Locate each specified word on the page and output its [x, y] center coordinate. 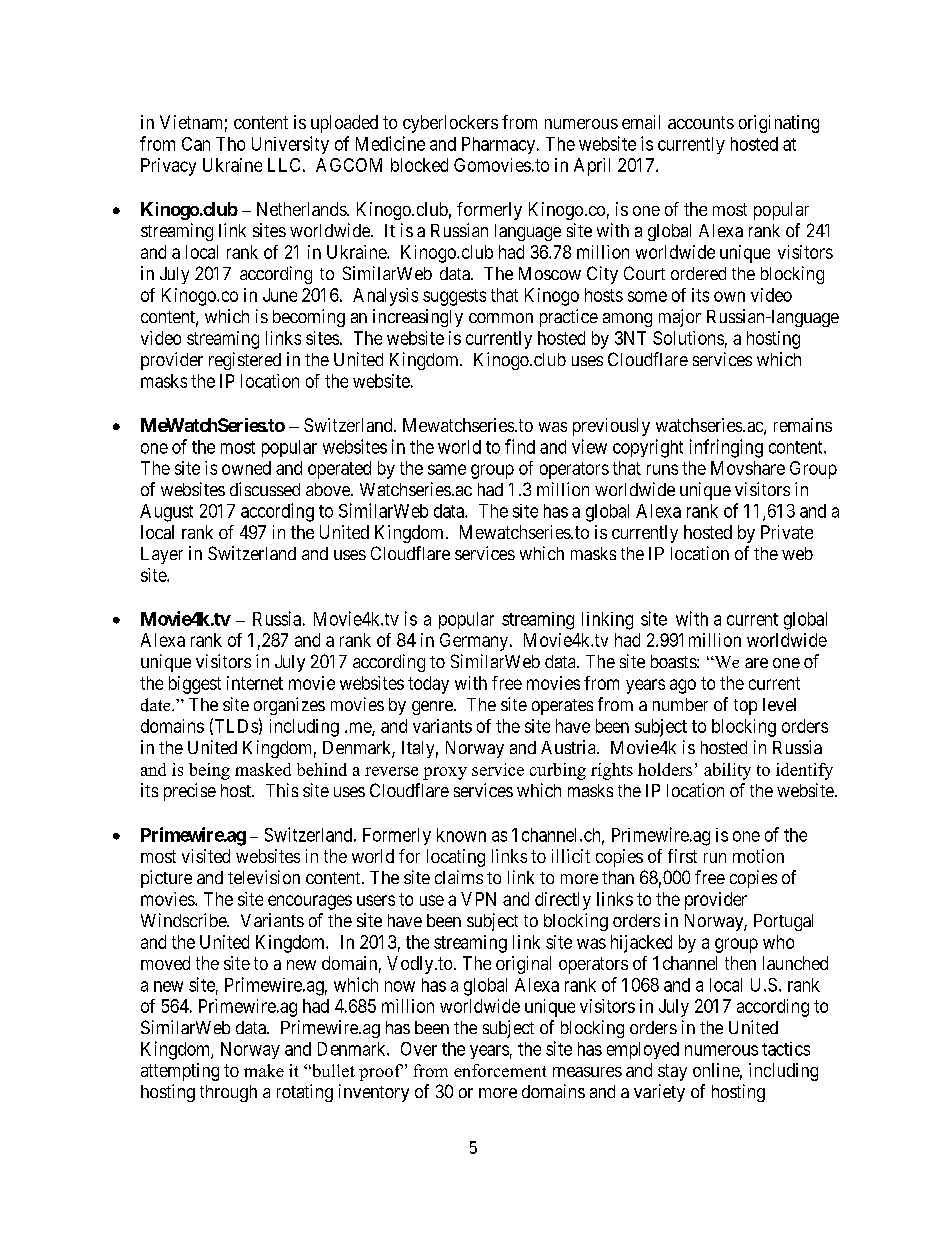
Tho [230, 144]
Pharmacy [500, 145]
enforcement [500, 1070]
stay [672, 1072]
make [264, 1070]
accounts [701, 122]
